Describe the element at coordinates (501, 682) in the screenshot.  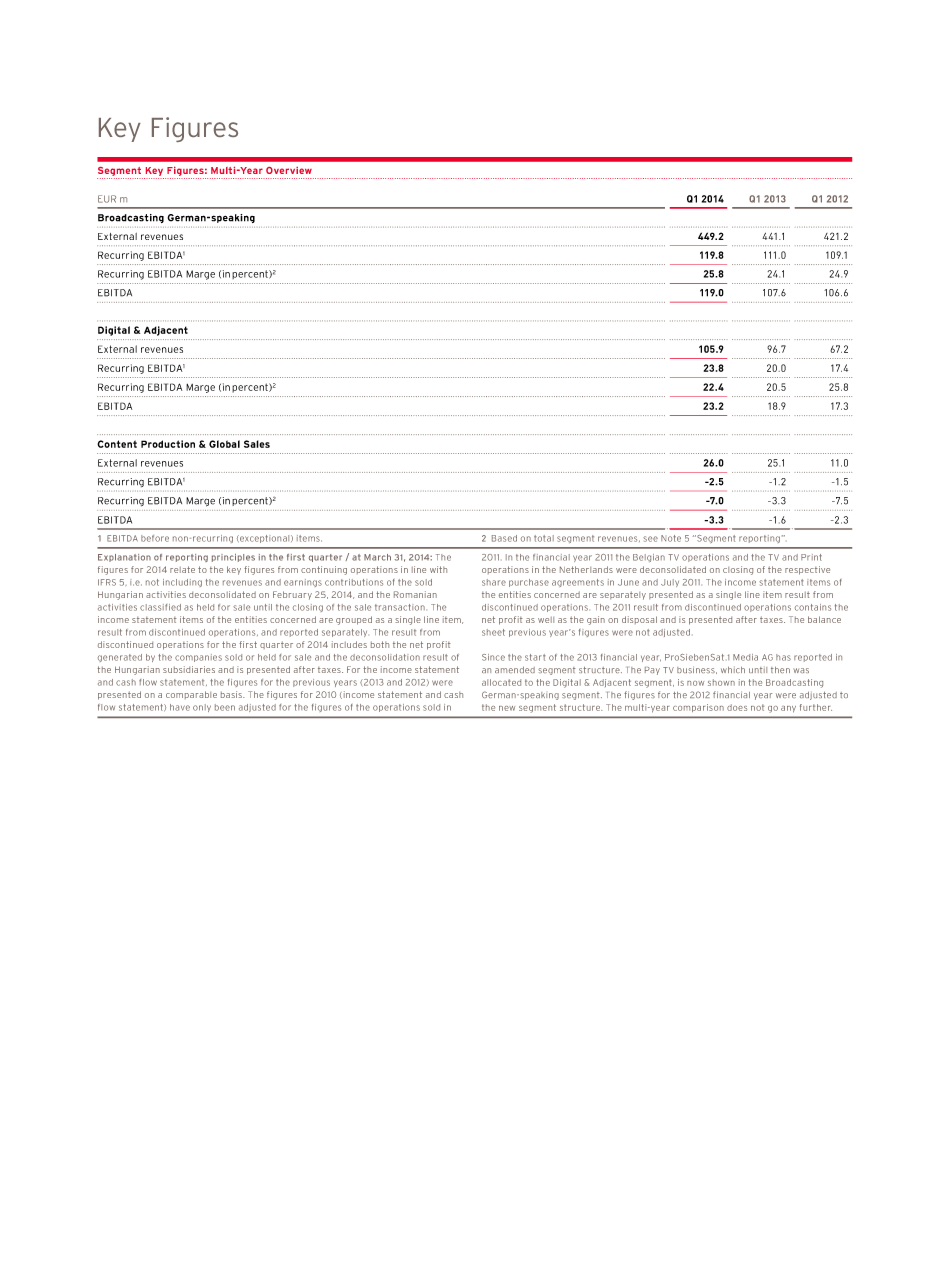
I see `allocated` at that location.
